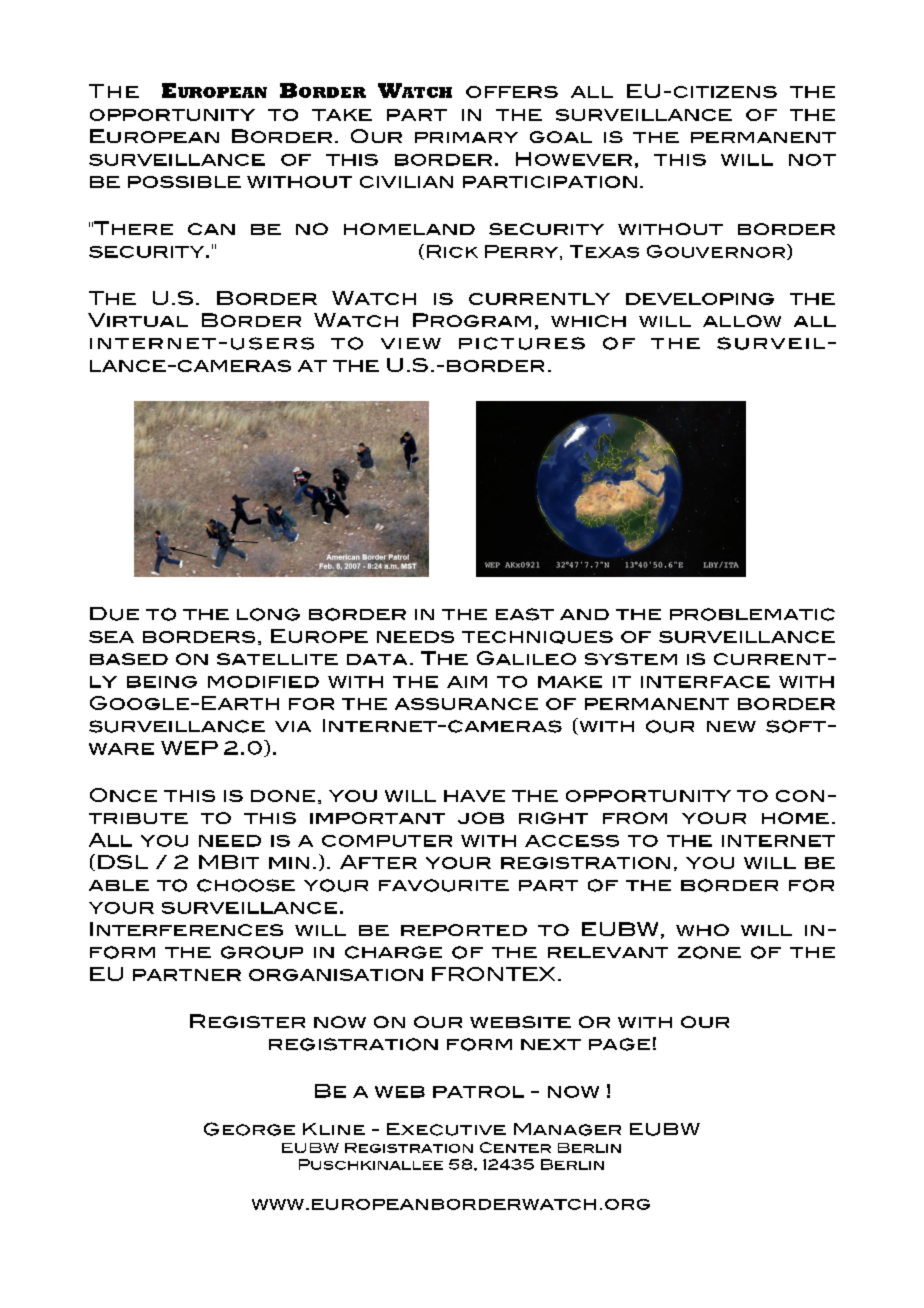 The image size is (924, 1308). What do you see at coordinates (702, 930) in the screenshot?
I see `who` at bounding box center [702, 930].
